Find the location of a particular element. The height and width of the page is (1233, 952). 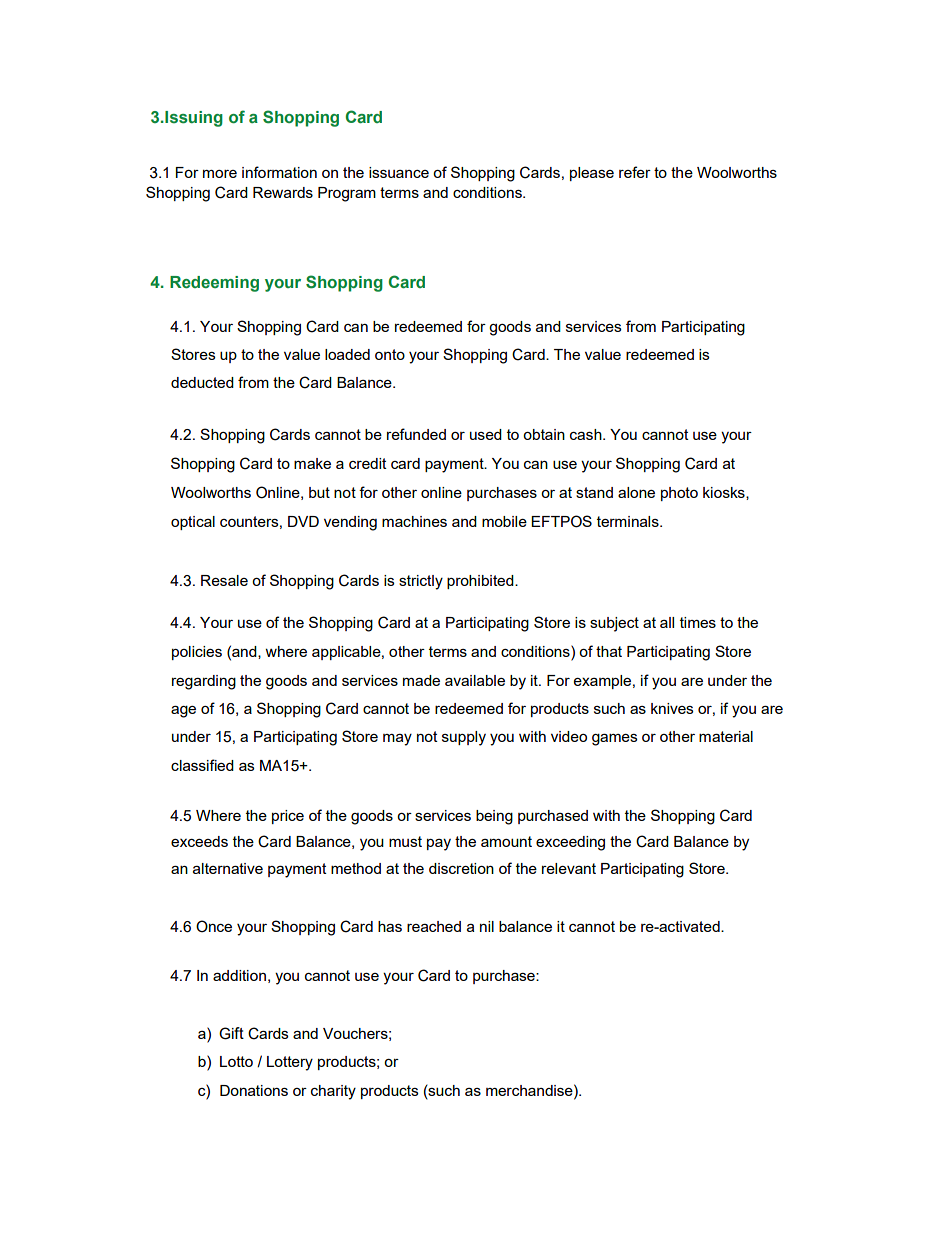

refer is located at coordinates (635, 172).
